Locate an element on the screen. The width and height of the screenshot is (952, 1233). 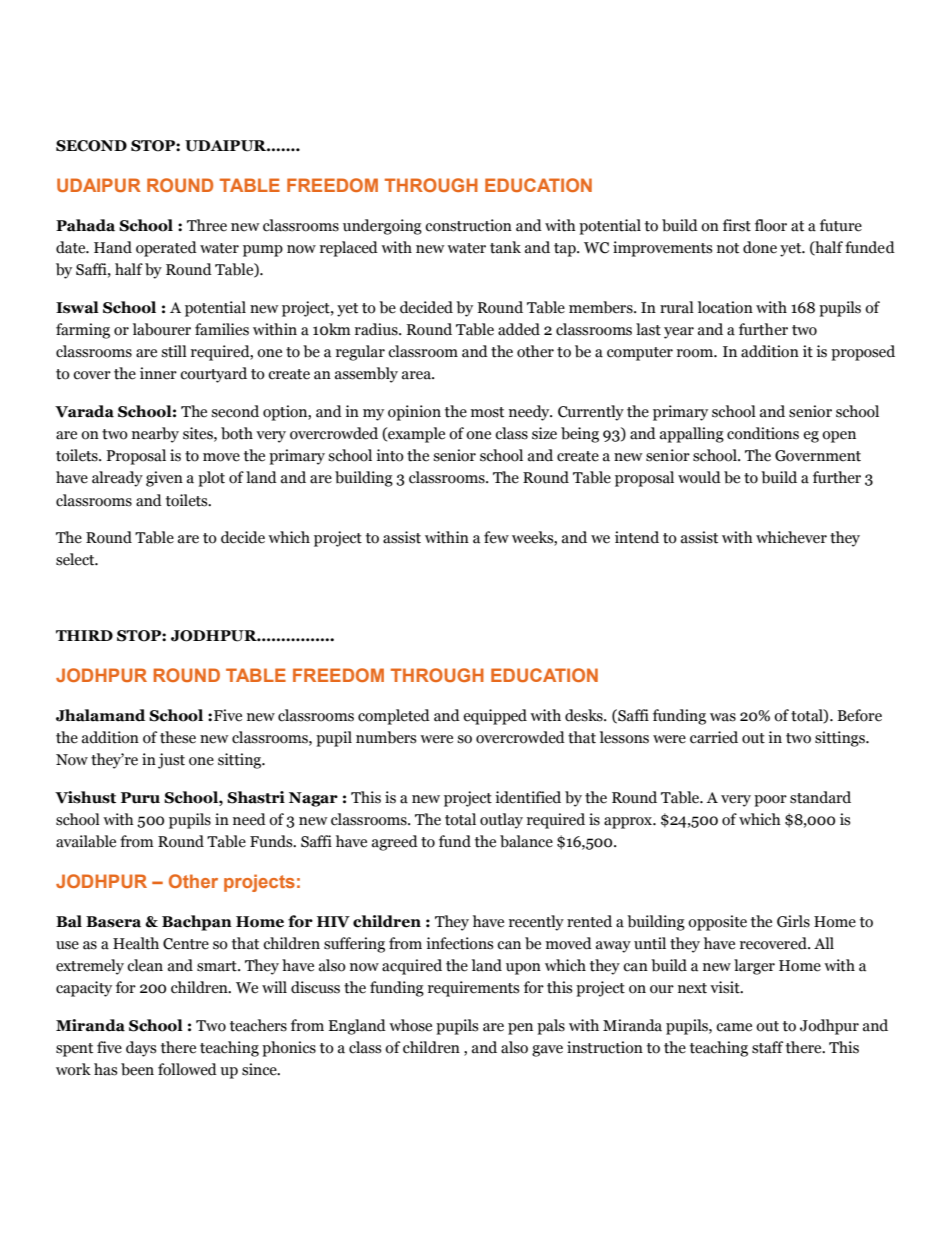
was is located at coordinates (723, 717).
